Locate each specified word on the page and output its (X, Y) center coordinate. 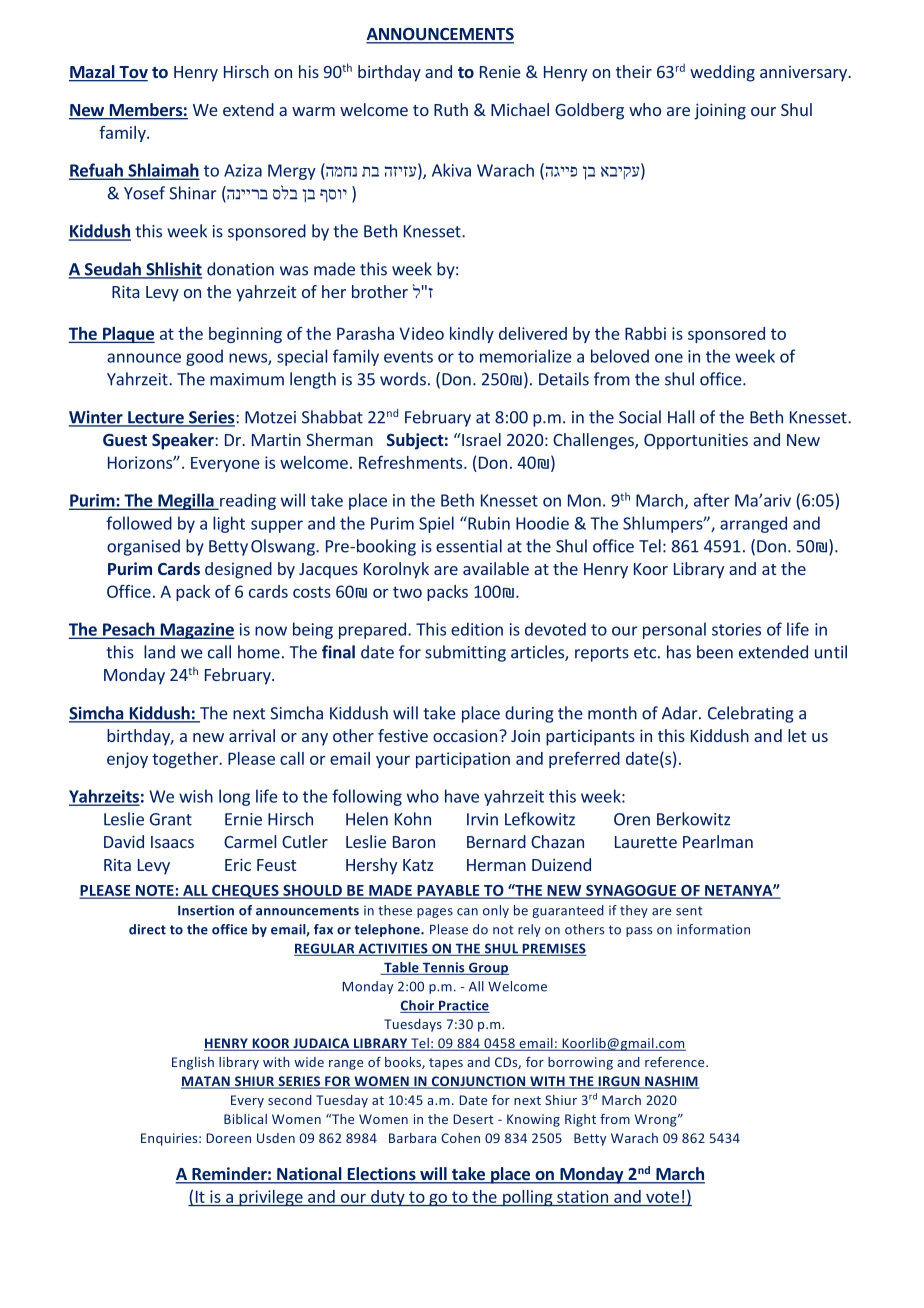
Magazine (196, 631)
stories (736, 629)
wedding (722, 73)
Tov (132, 73)
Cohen (460, 1138)
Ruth (451, 109)
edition (477, 629)
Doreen (228, 1138)
